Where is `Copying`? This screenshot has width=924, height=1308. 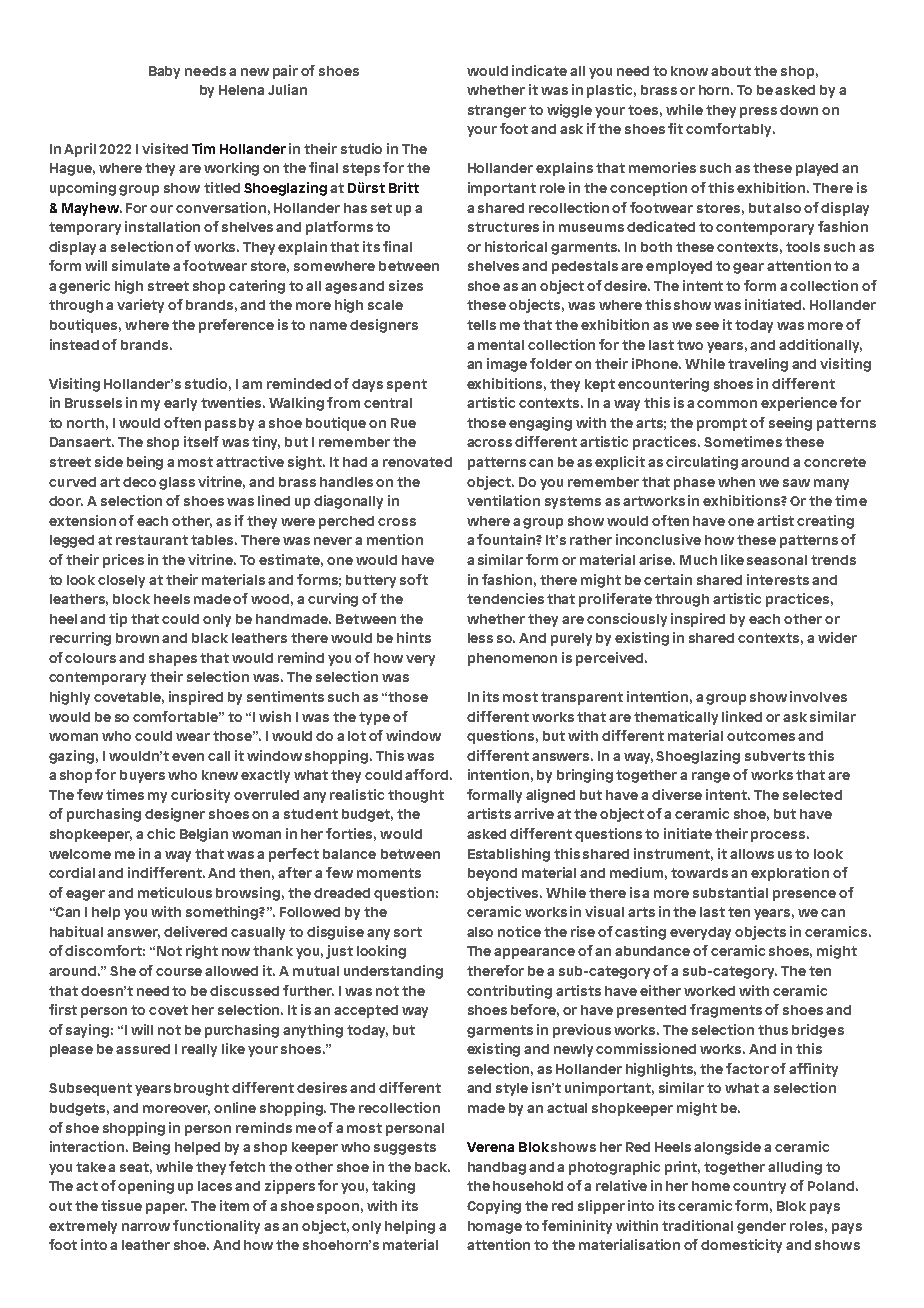
Copying is located at coordinates (494, 1207).
